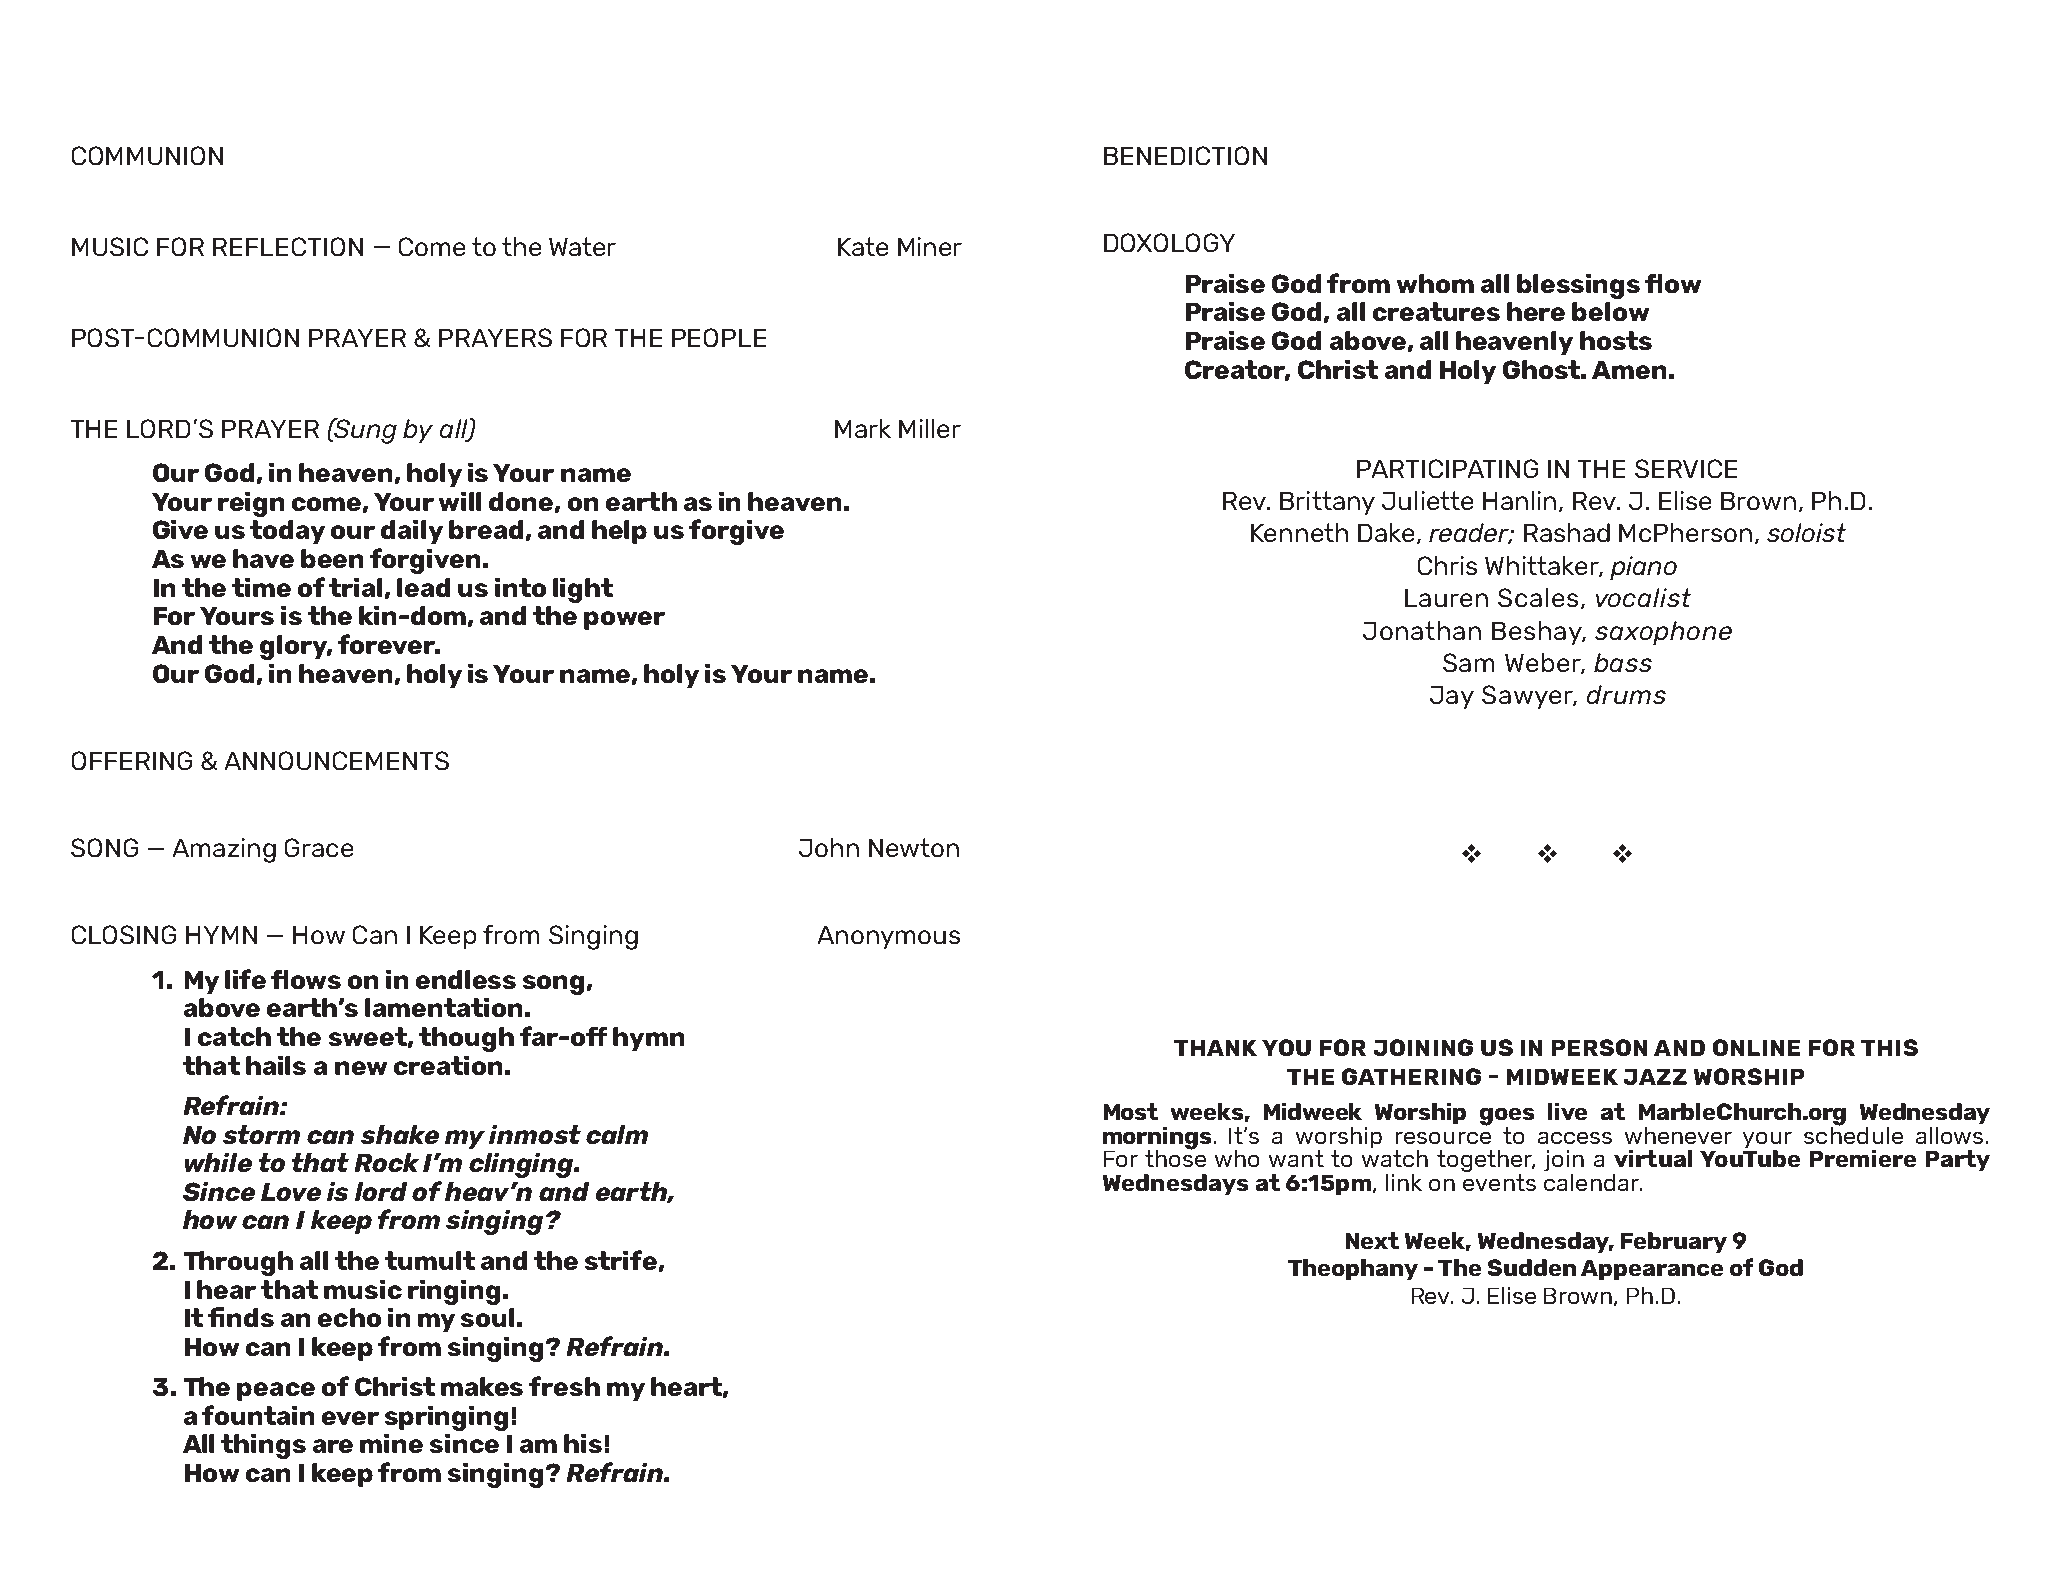 The height and width of the image is (1594, 2063). I want to click on peace, so click(276, 1391).
